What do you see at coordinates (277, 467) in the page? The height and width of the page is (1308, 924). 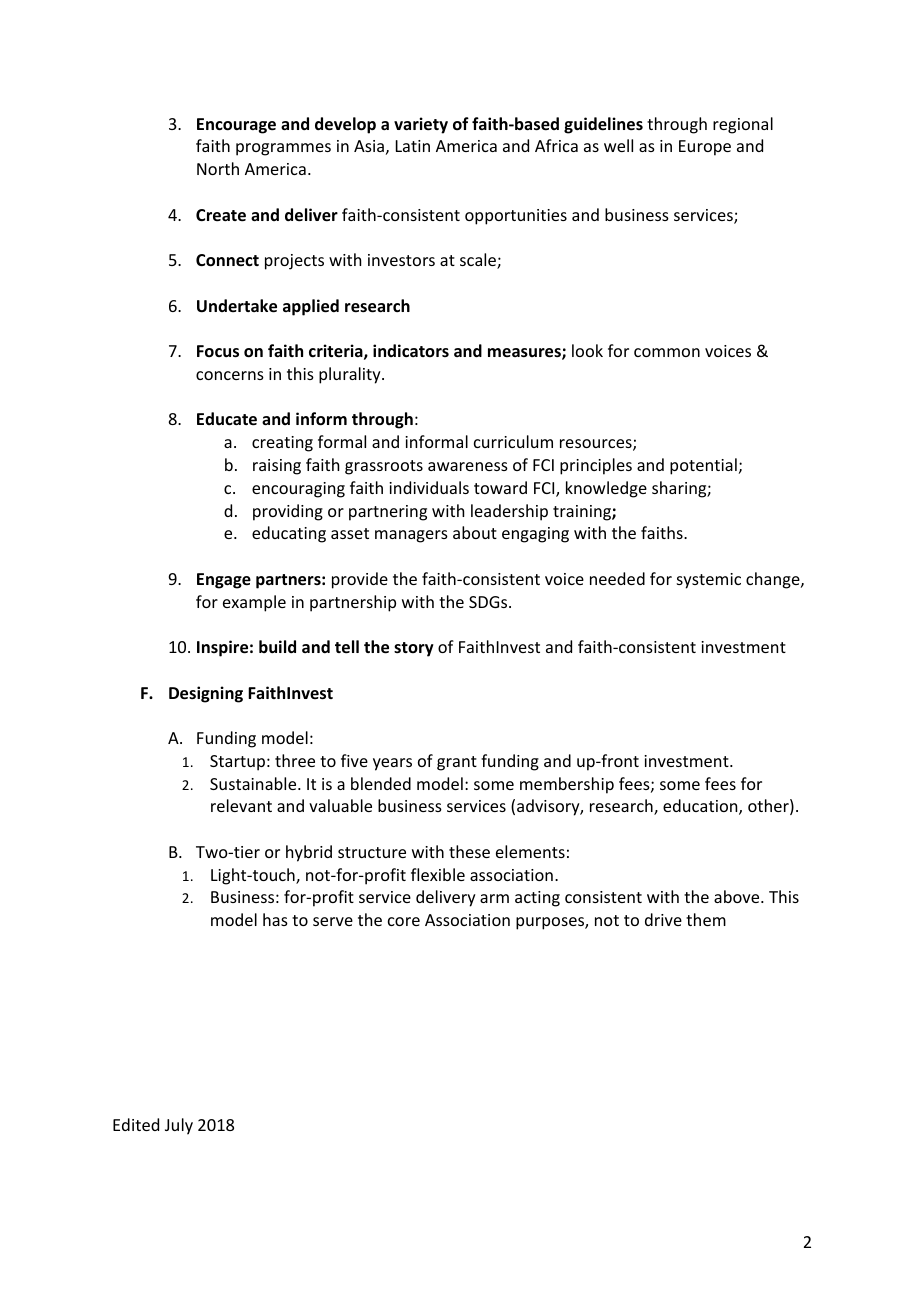 I see `raising` at bounding box center [277, 467].
